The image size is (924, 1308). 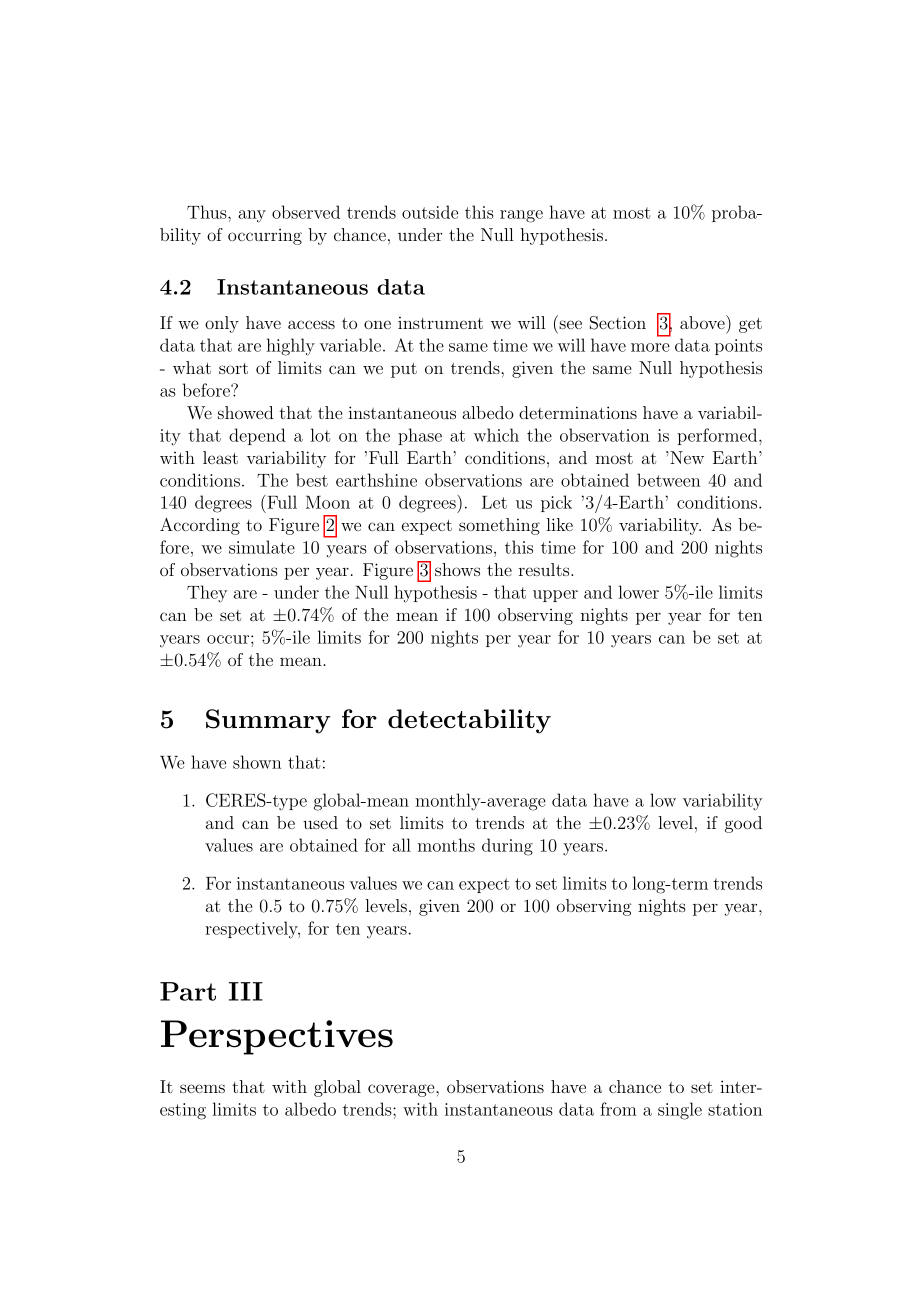 What do you see at coordinates (252, 216) in the document?
I see `any` at bounding box center [252, 216].
